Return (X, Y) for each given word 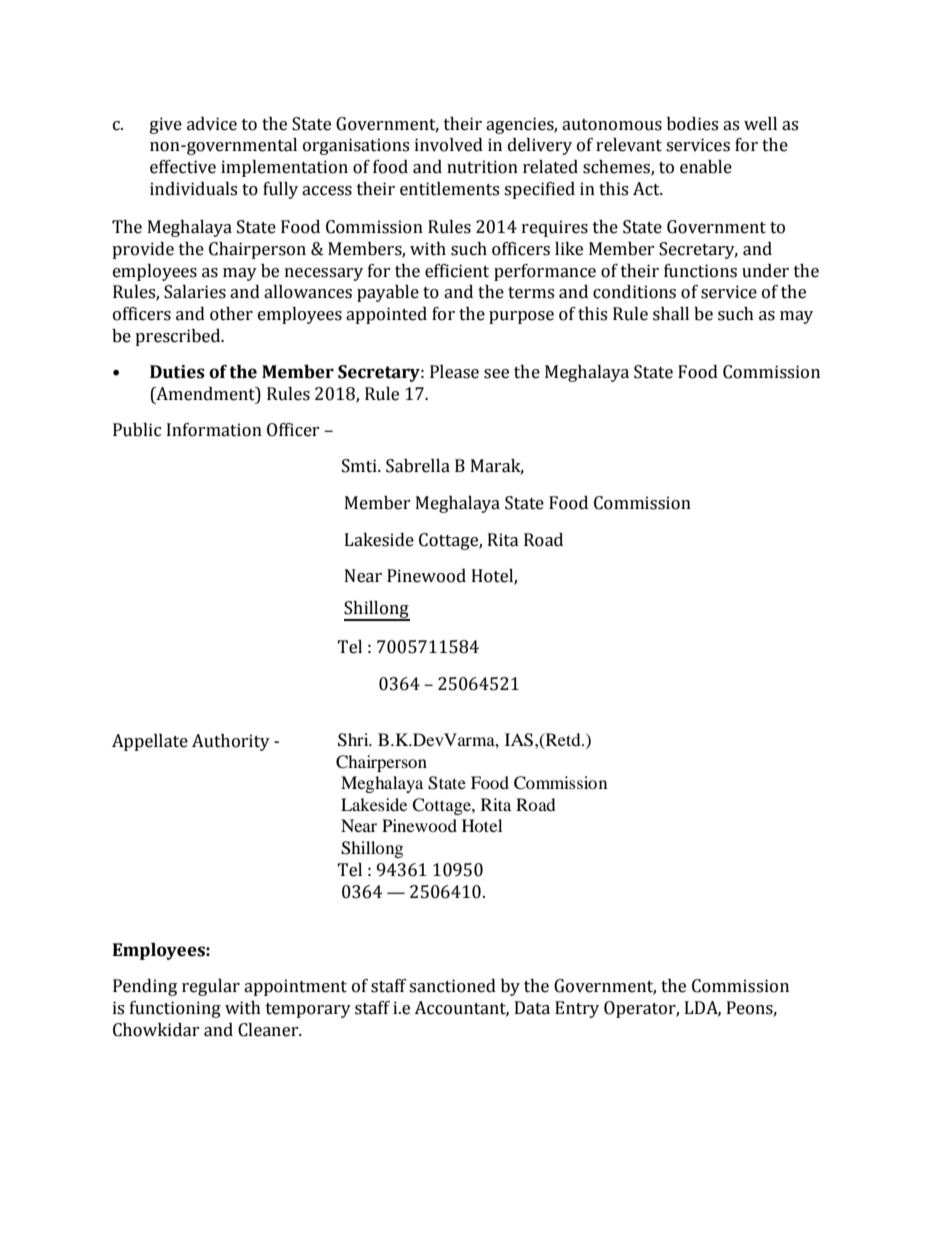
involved (449, 145)
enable (706, 167)
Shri (354, 740)
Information (214, 430)
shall (671, 314)
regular (211, 987)
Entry (577, 1009)
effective (183, 167)
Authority (231, 742)
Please (454, 372)
